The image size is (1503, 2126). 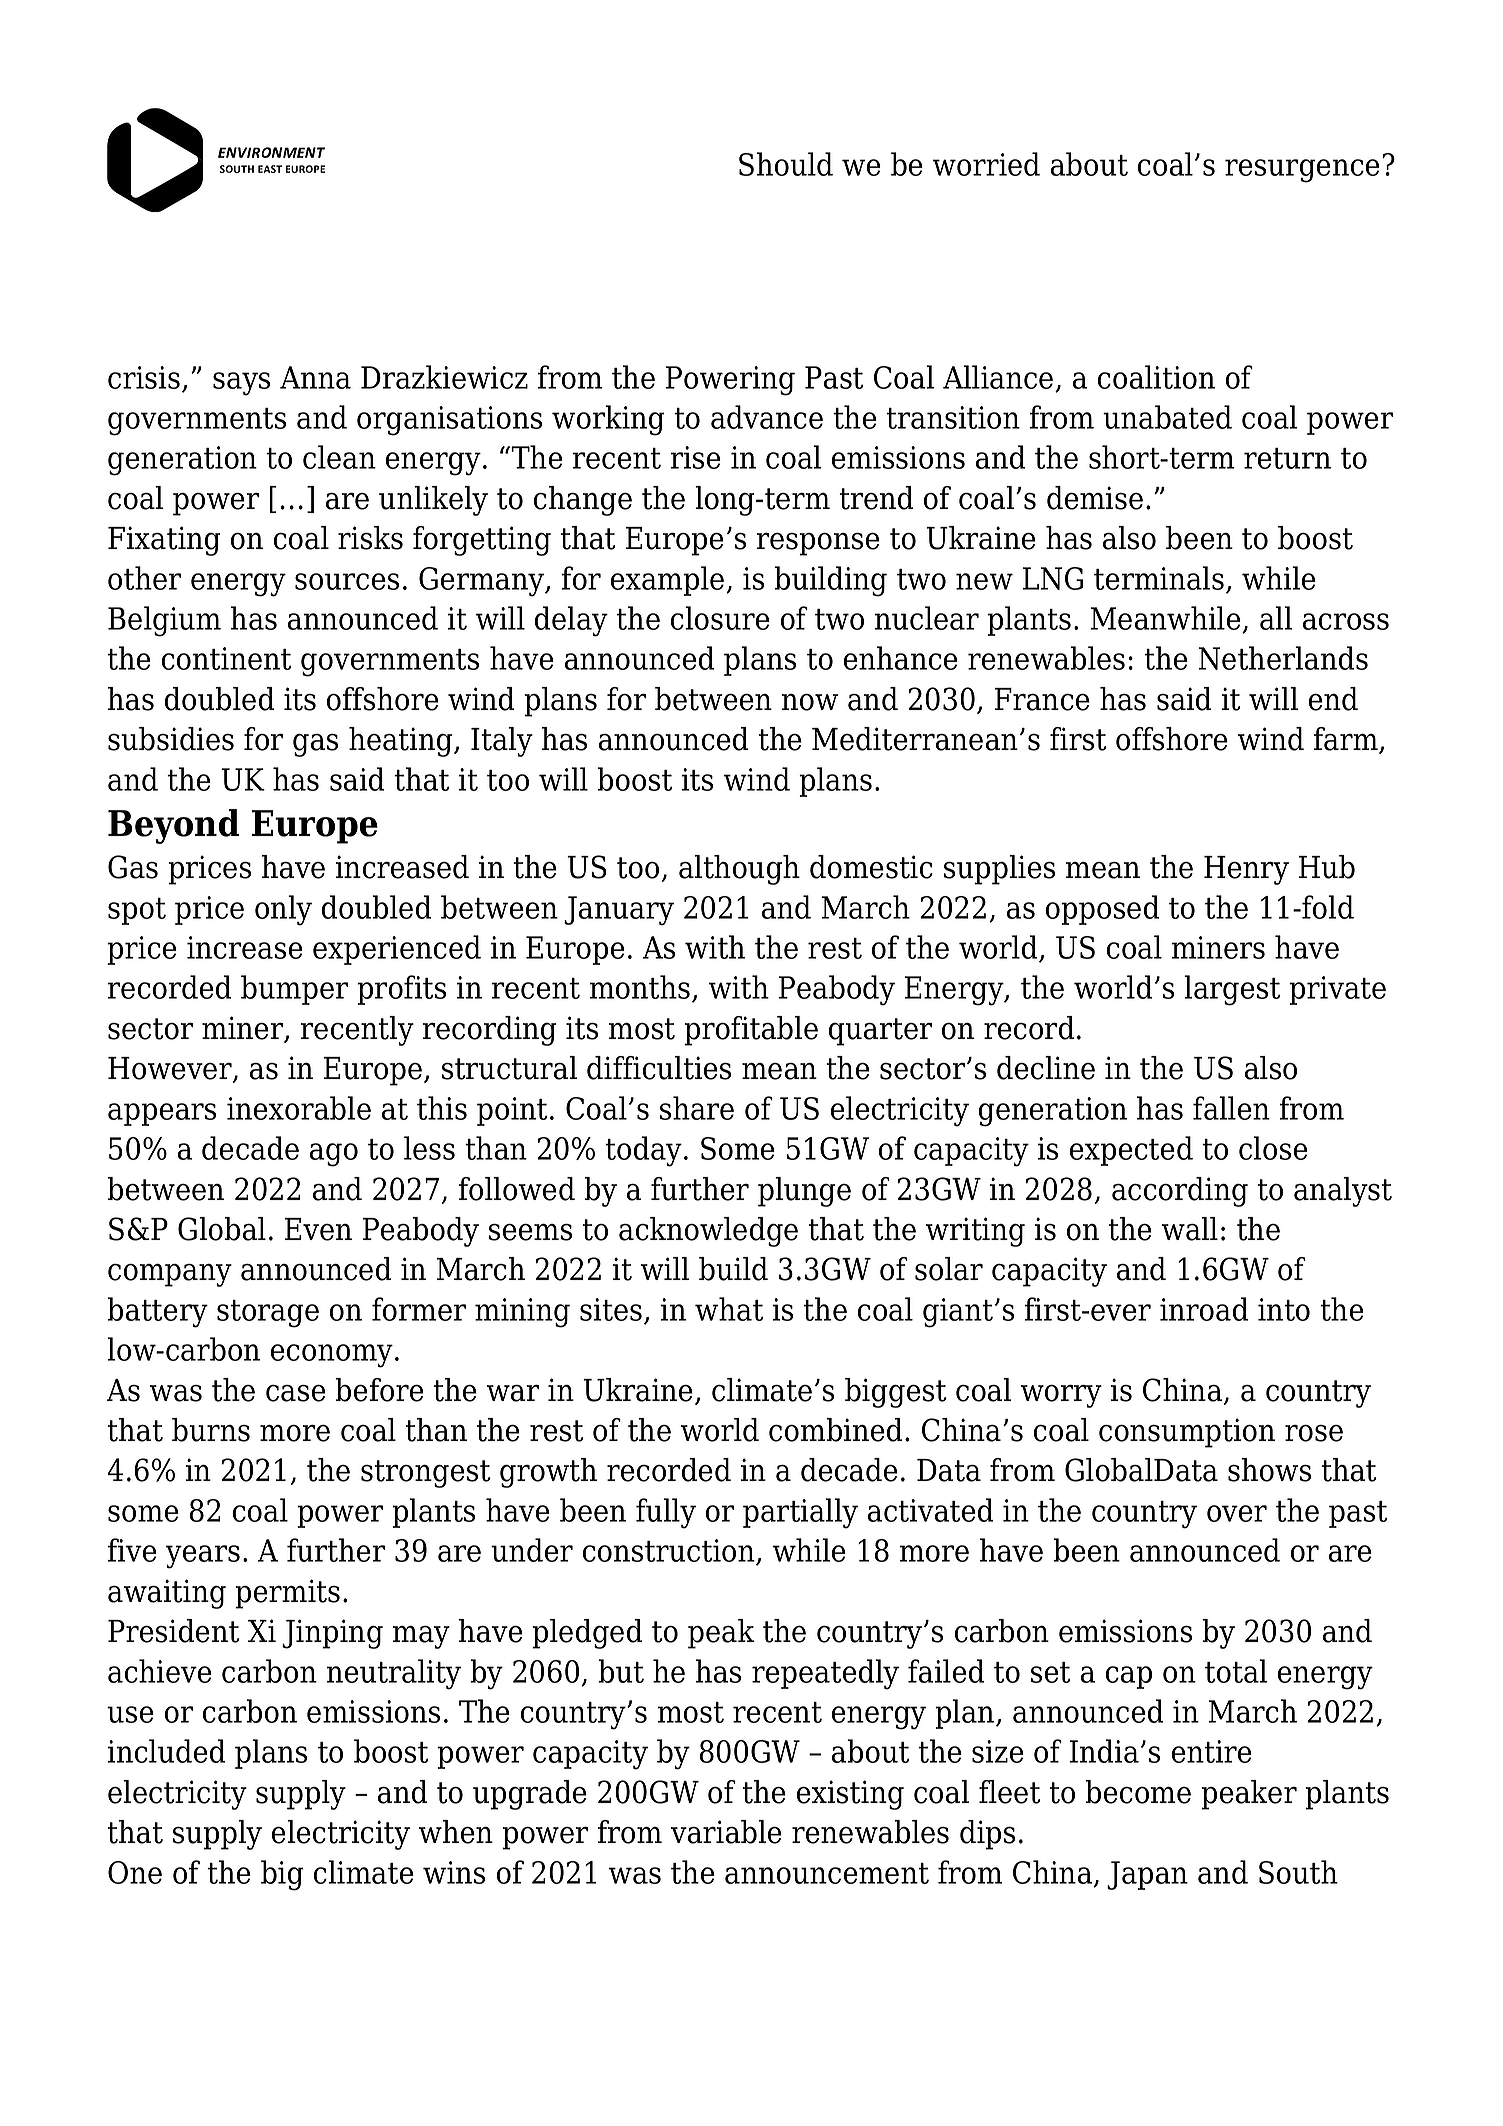 What do you see at coordinates (751, 1031) in the document?
I see `profitable` at bounding box center [751, 1031].
